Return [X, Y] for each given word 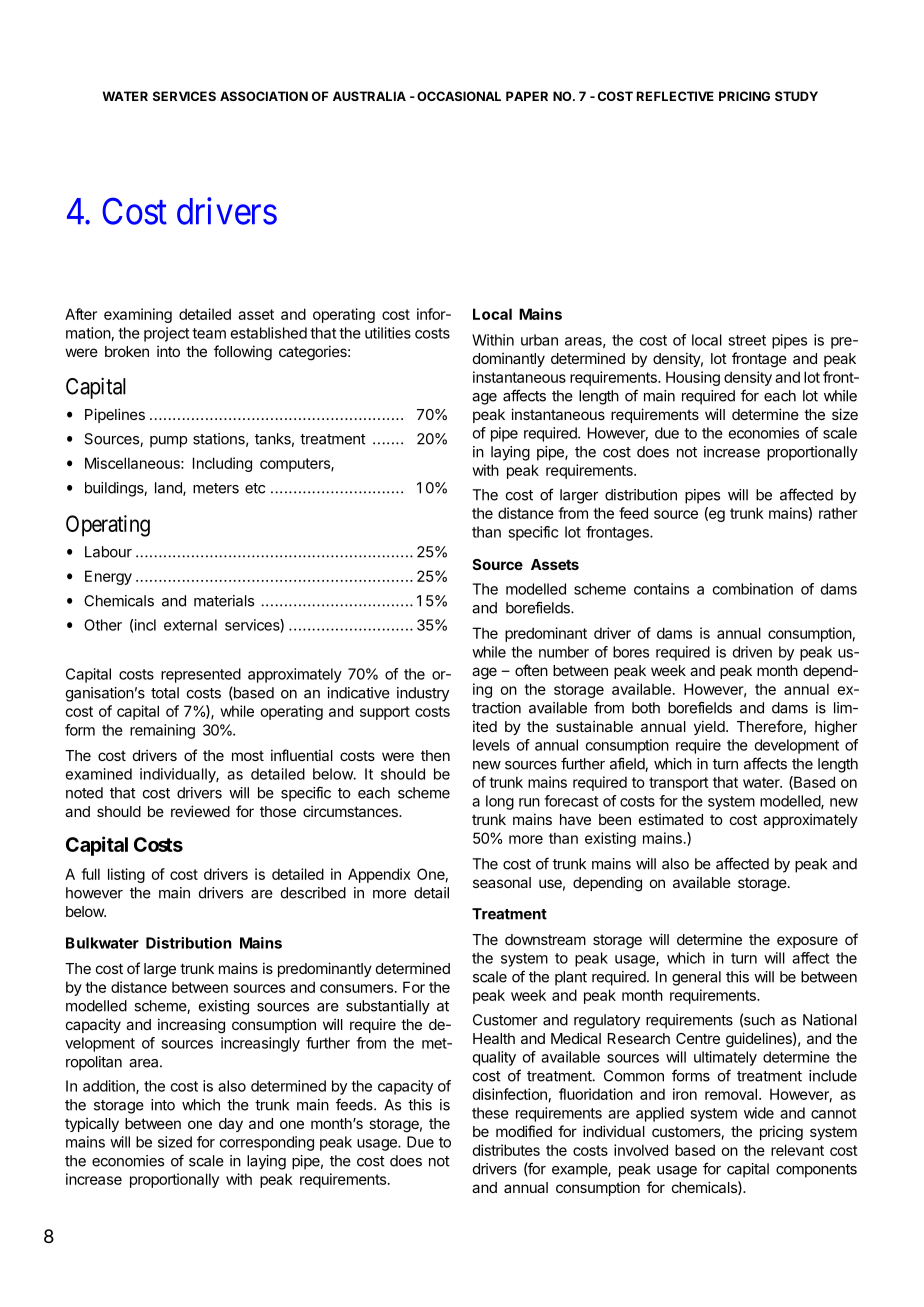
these [490, 1113]
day [231, 1125]
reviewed [200, 811]
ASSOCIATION [264, 96]
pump [168, 442]
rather [838, 513]
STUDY [796, 96]
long [500, 802]
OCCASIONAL [459, 96]
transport [679, 784]
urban [539, 340]
